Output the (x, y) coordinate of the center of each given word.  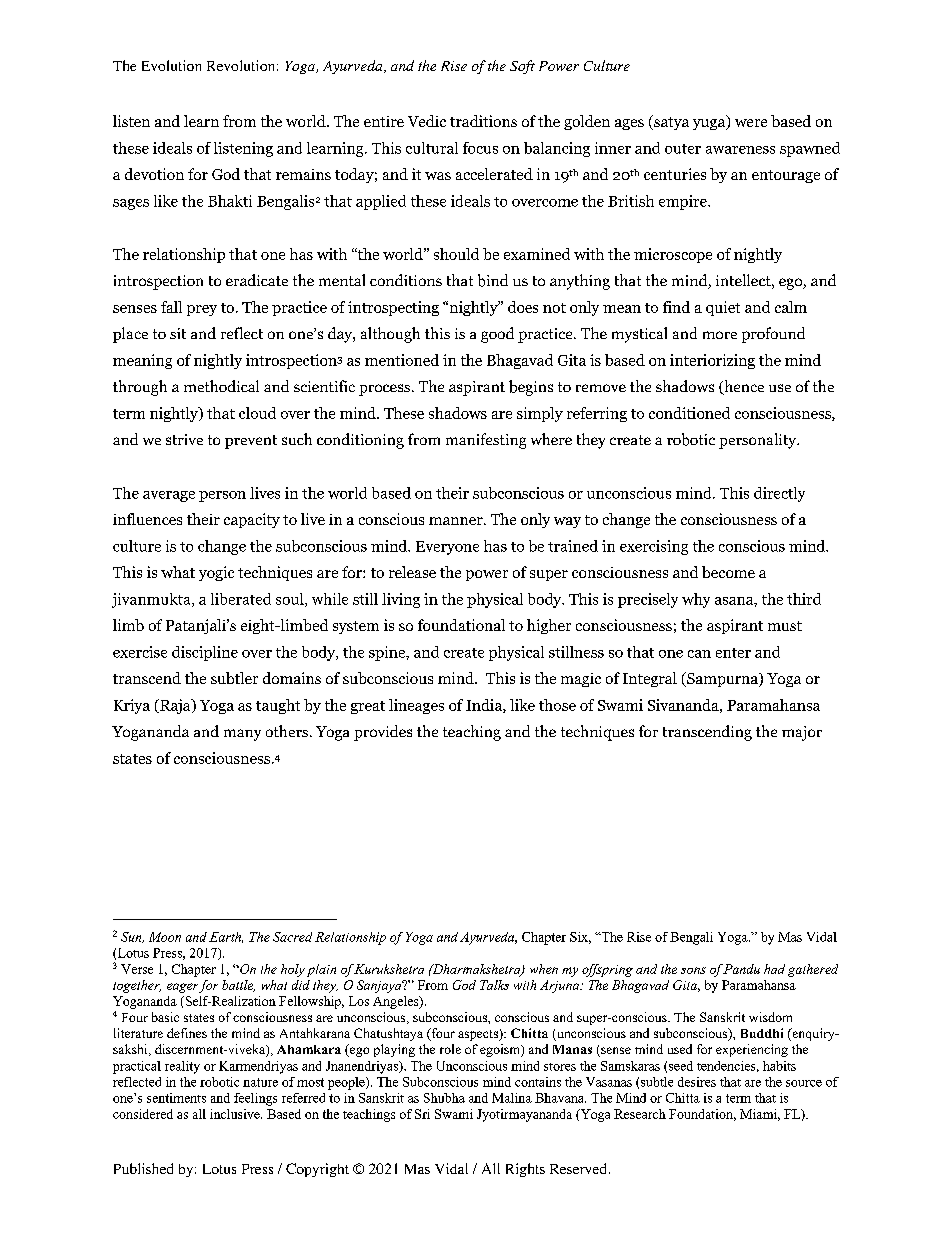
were (751, 123)
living (401, 600)
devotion (154, 174)
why (696, 600)
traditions (483, 121)
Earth (226, 937)
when (544, 969)
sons (693, 970)
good (497, 335)
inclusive (236, 1114)
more (720, 335)
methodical (221, 386)
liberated (241, 599)
